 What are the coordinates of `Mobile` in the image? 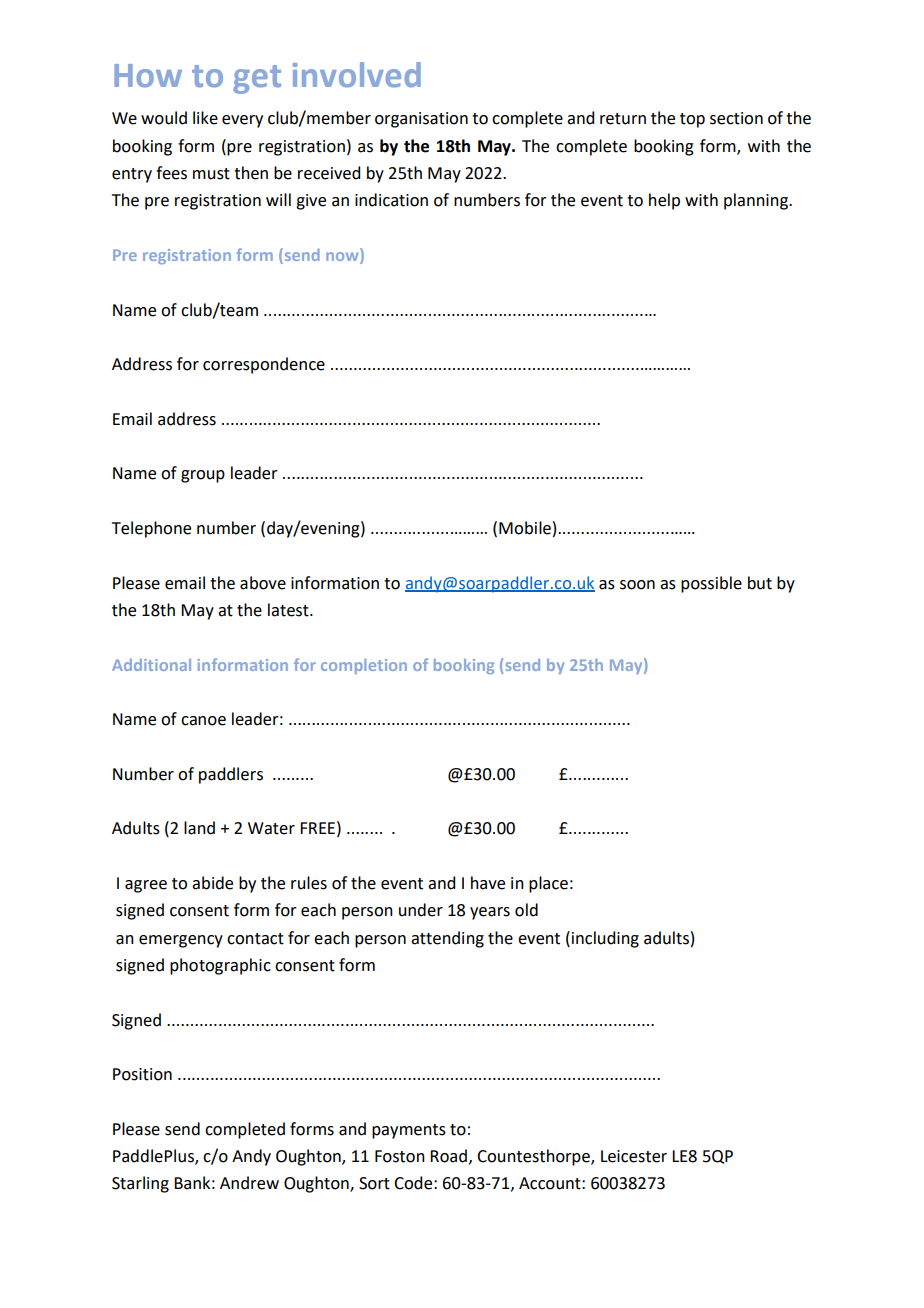 It's located at (525, 528).
